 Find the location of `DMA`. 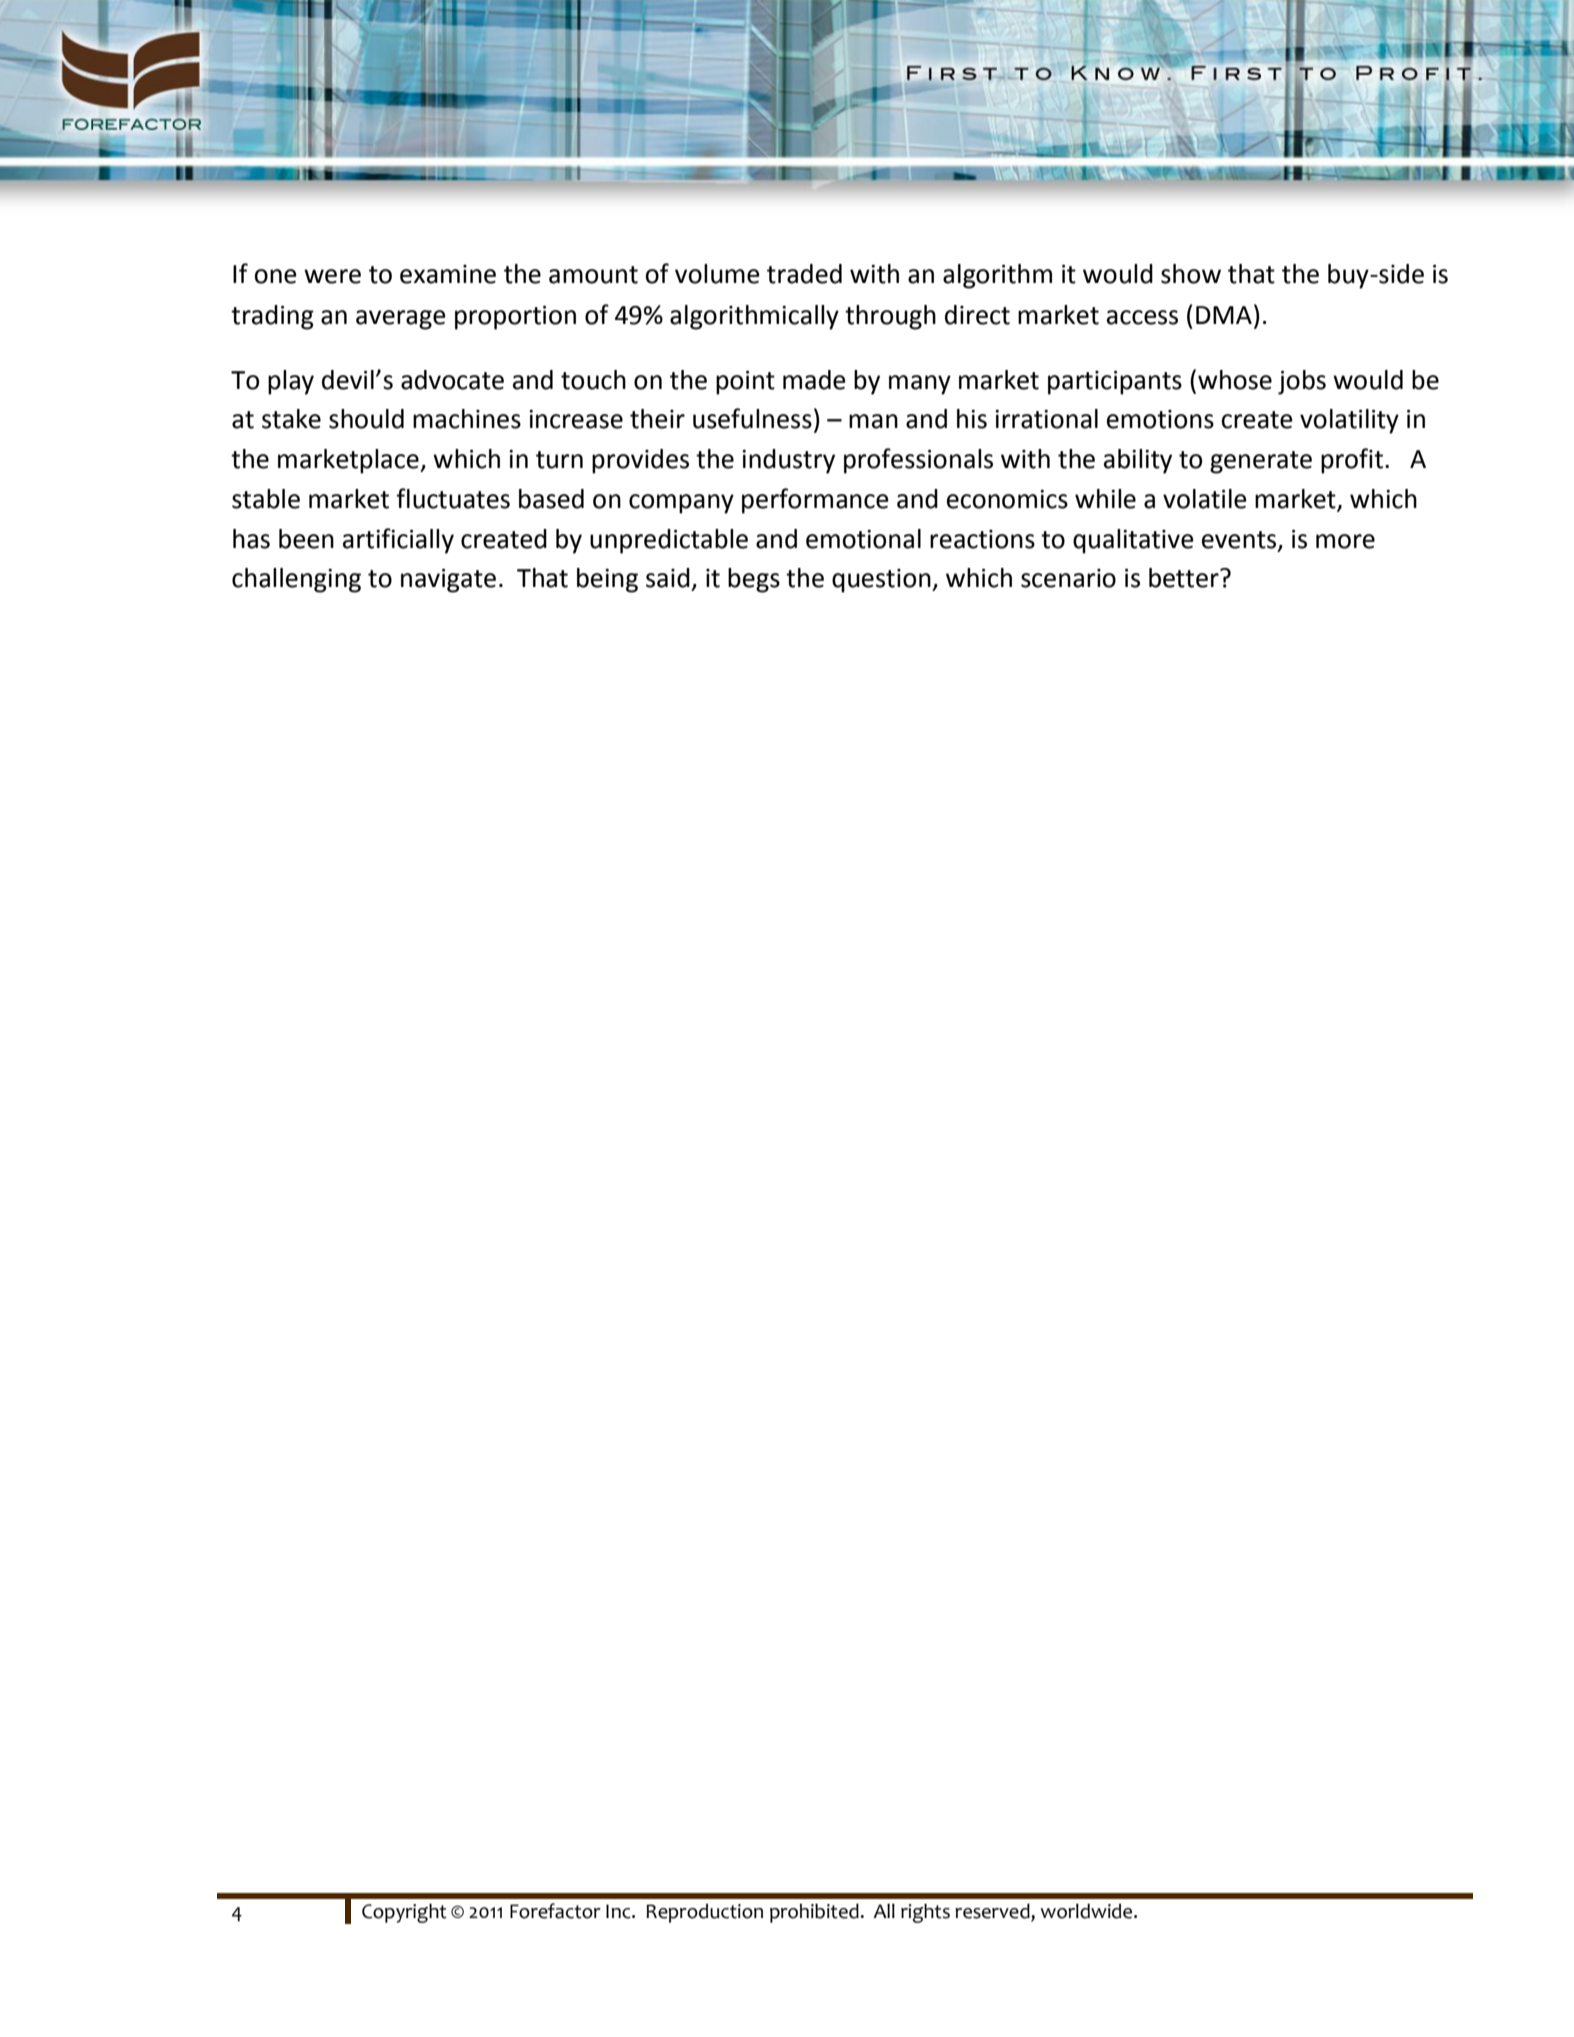

DMA is located at coordinates (1224, 315).
